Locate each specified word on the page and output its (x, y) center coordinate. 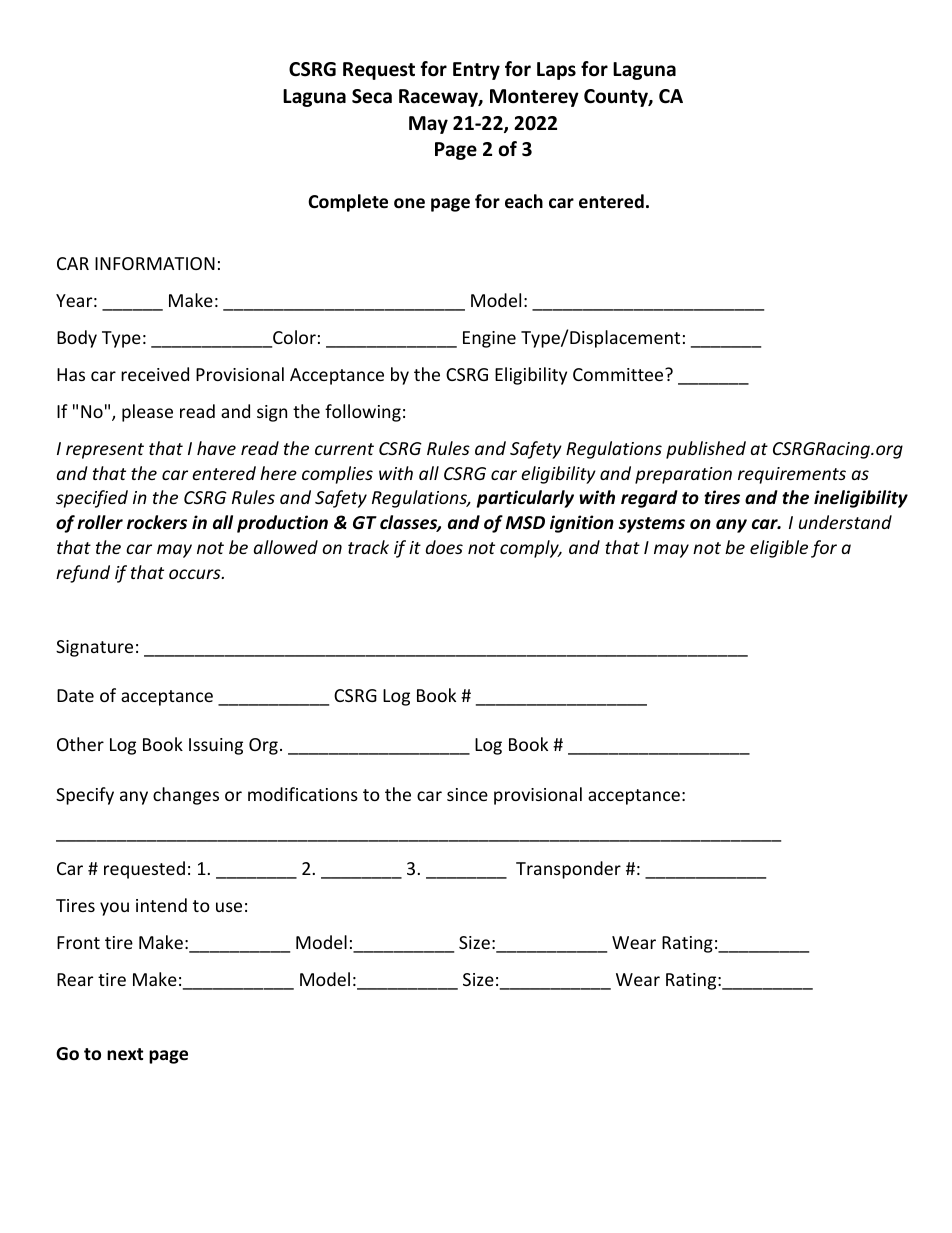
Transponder (568, 870)
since (467, 794)
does (444, 547)
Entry (476, 71)
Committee (619, 374)
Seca (372, 96)
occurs (196, 574)
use (229, 907)
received (155, 374)
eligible (779, 549)
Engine (489, 339)
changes (186, 796)
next (125, 1054)
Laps (556, 71)
